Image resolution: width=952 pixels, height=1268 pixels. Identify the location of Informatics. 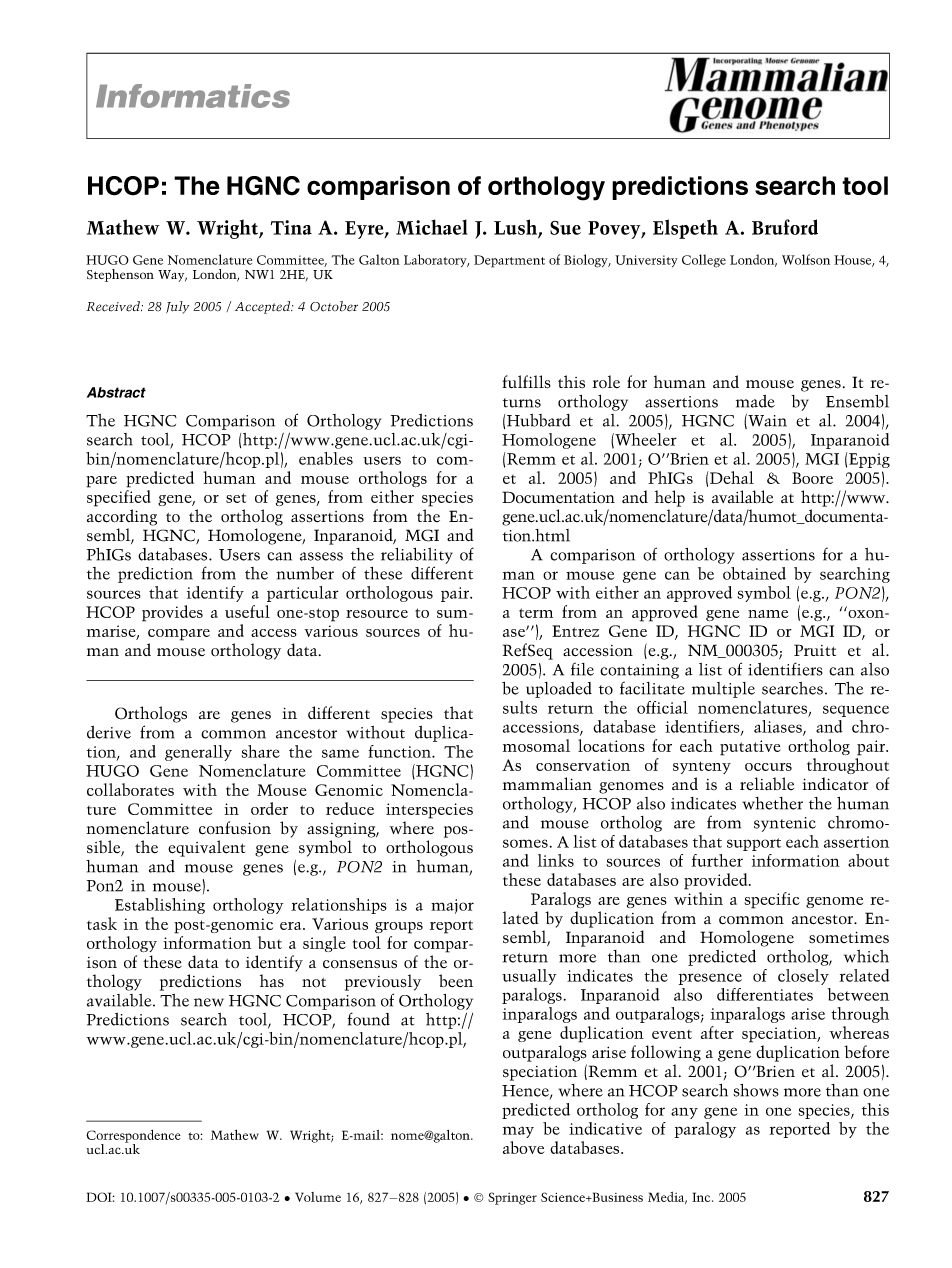
(193, 96).
